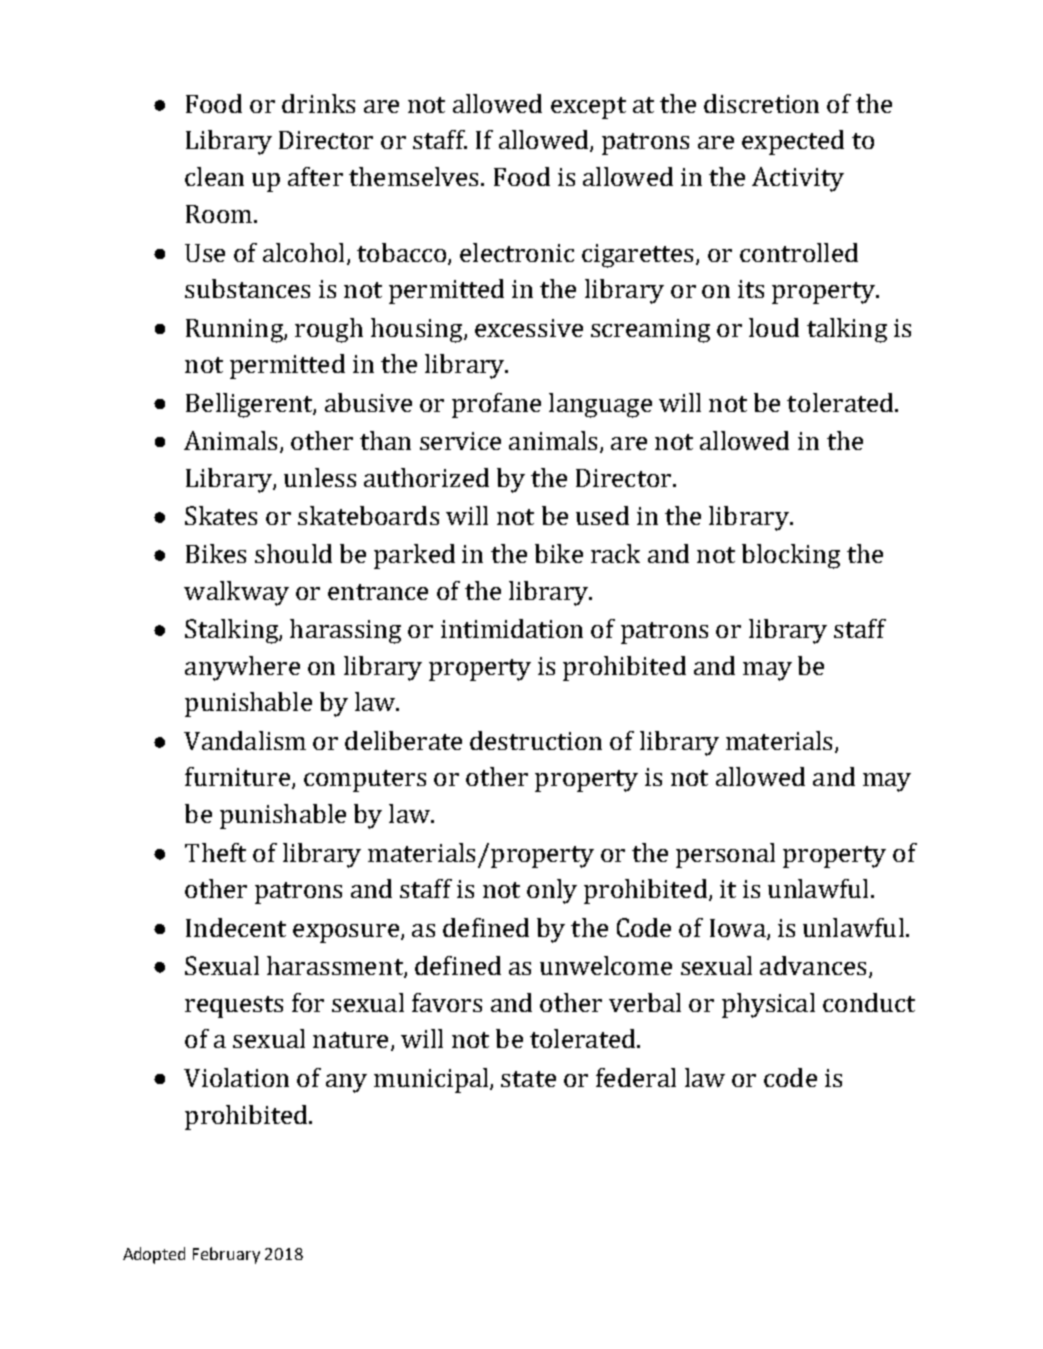 The height and width of the document is (1349, 1043). Describe the element at coordinates (793, 142) in the document. I see `expected` at that location.
